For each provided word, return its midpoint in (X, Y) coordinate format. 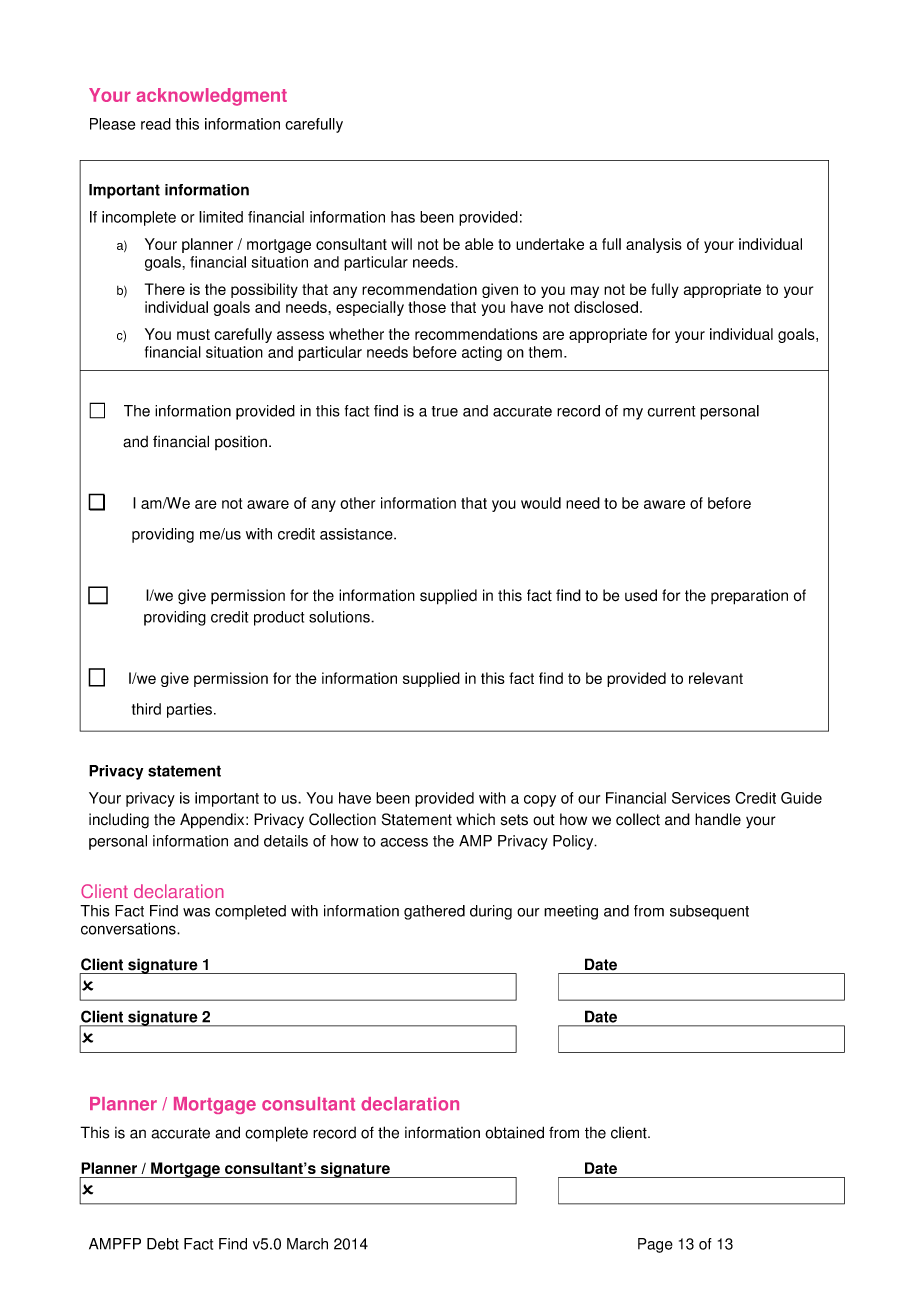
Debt (163, 1244)
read (156, 124)
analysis (654, 245)
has (403, 217)
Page (655, 1245)
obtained (514, 1132)
